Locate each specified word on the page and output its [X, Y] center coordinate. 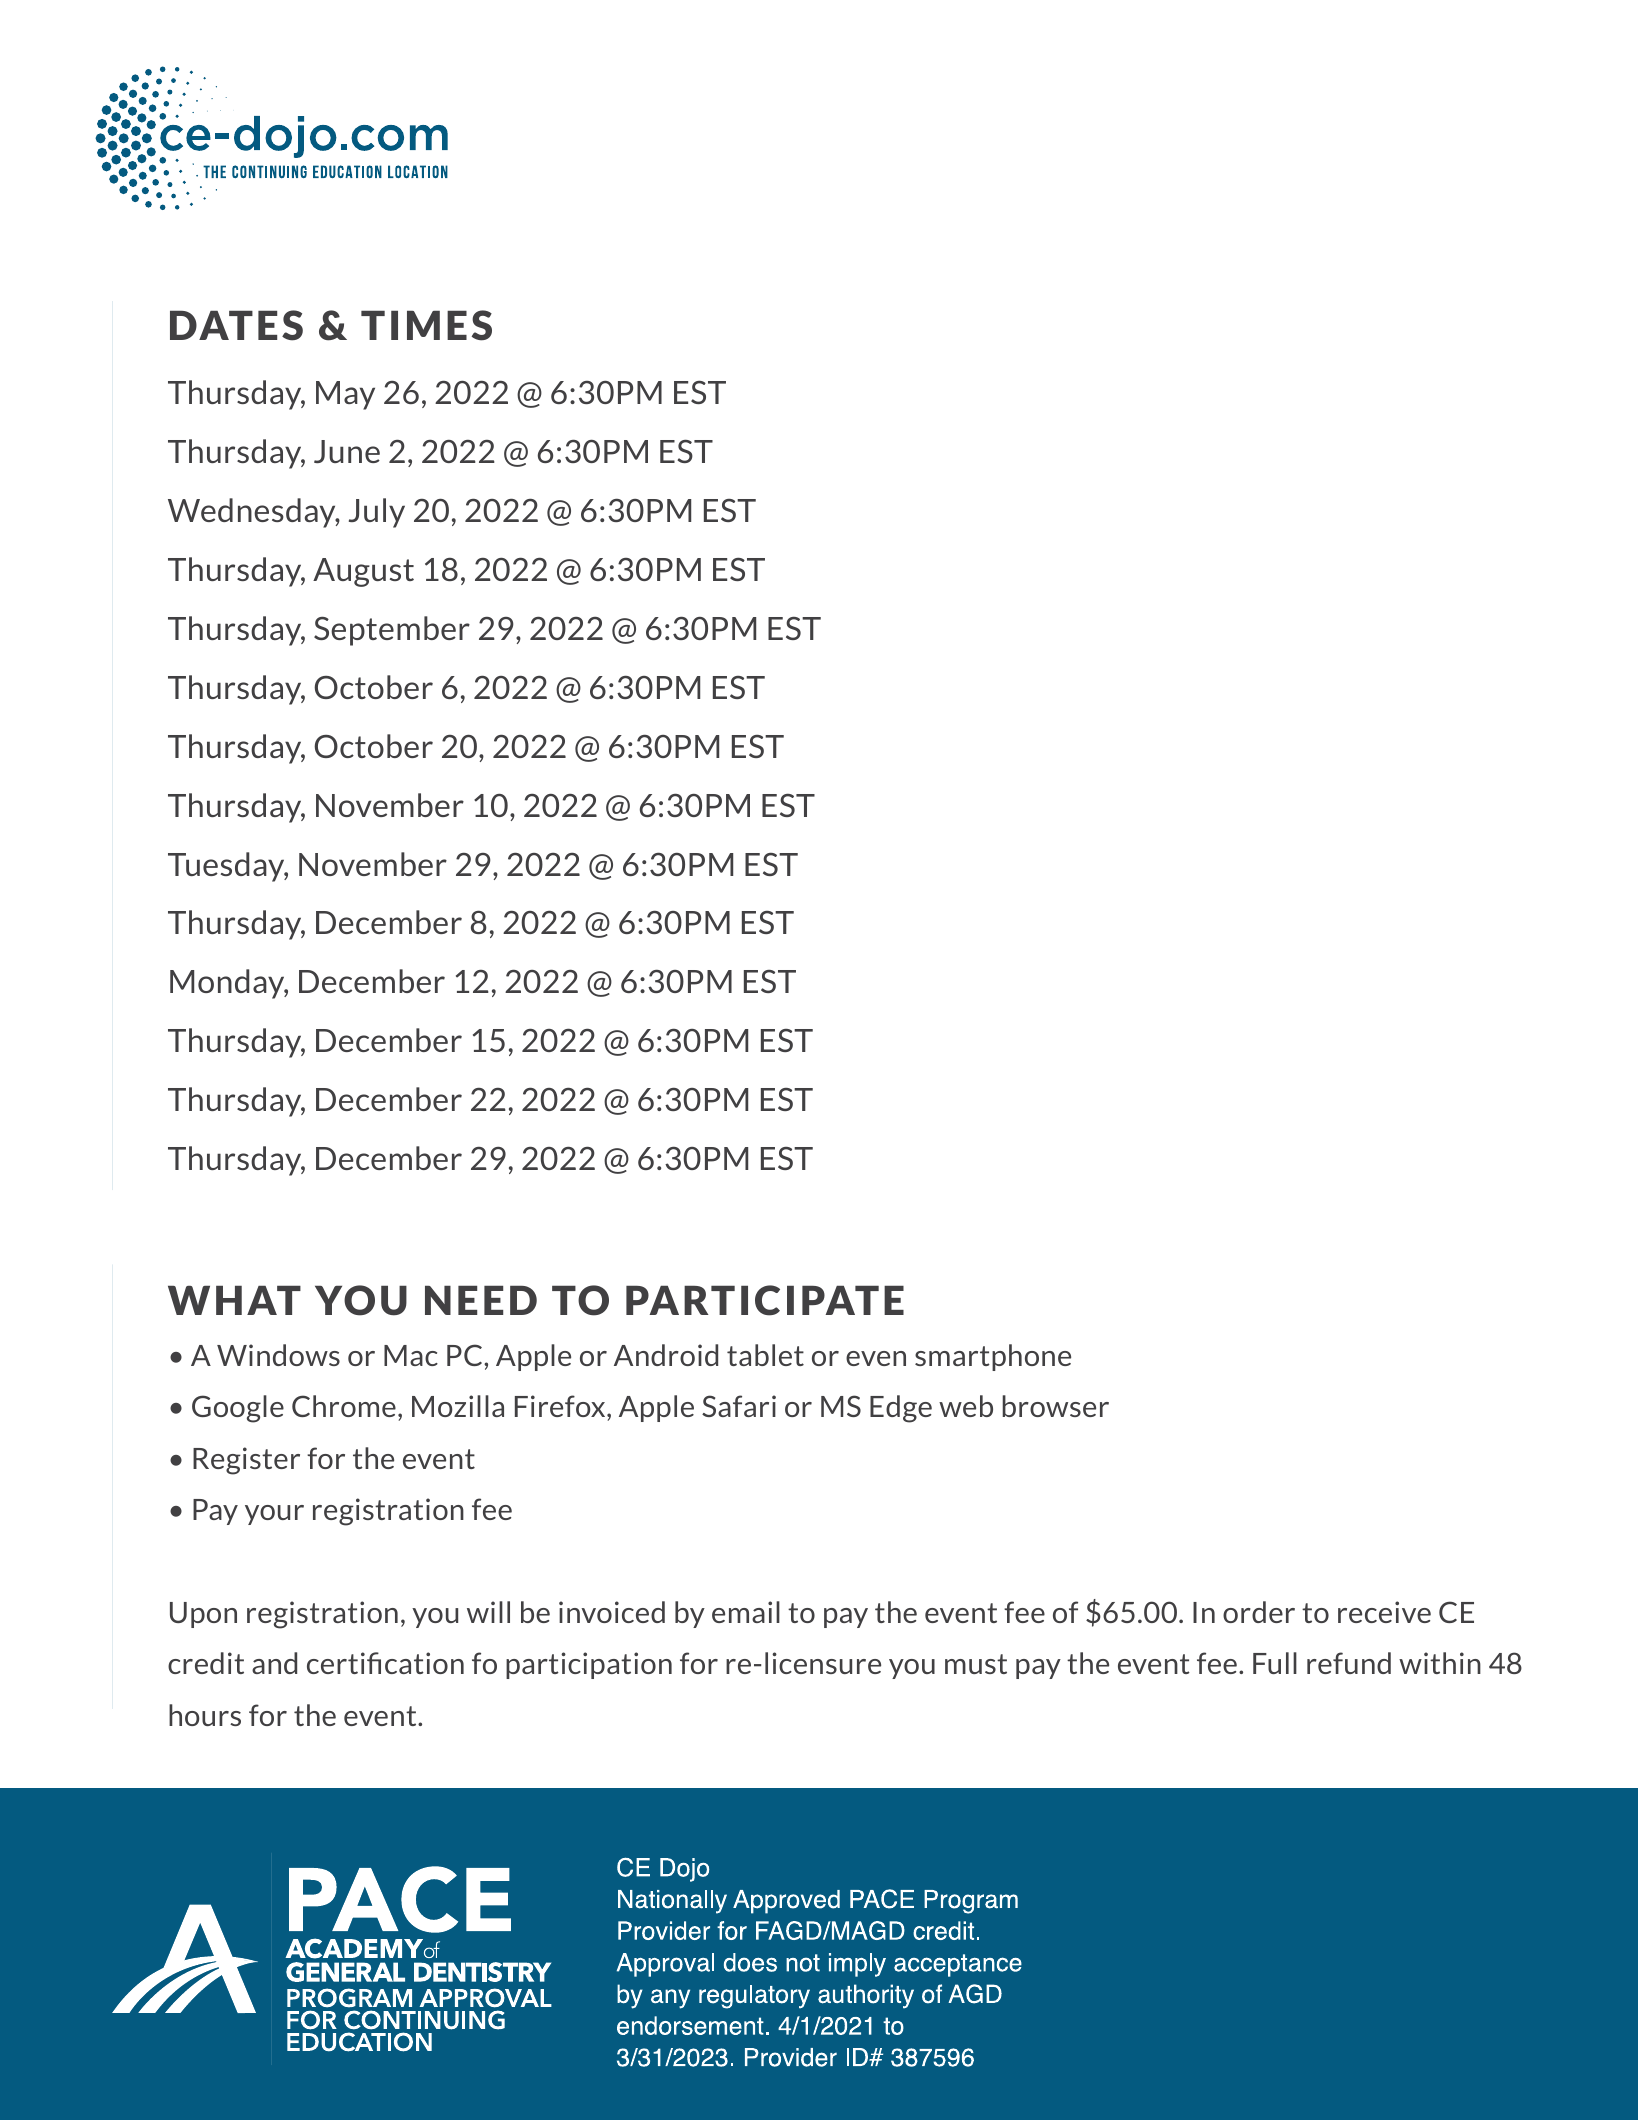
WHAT [234, 1300]
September [392, 631]
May [345, 395]
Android [666, 1355]
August [363, 572]
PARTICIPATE [765, 1300]
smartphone [993, 1357]
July [377, 513]
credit [206, 1663]
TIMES [426, 325]
